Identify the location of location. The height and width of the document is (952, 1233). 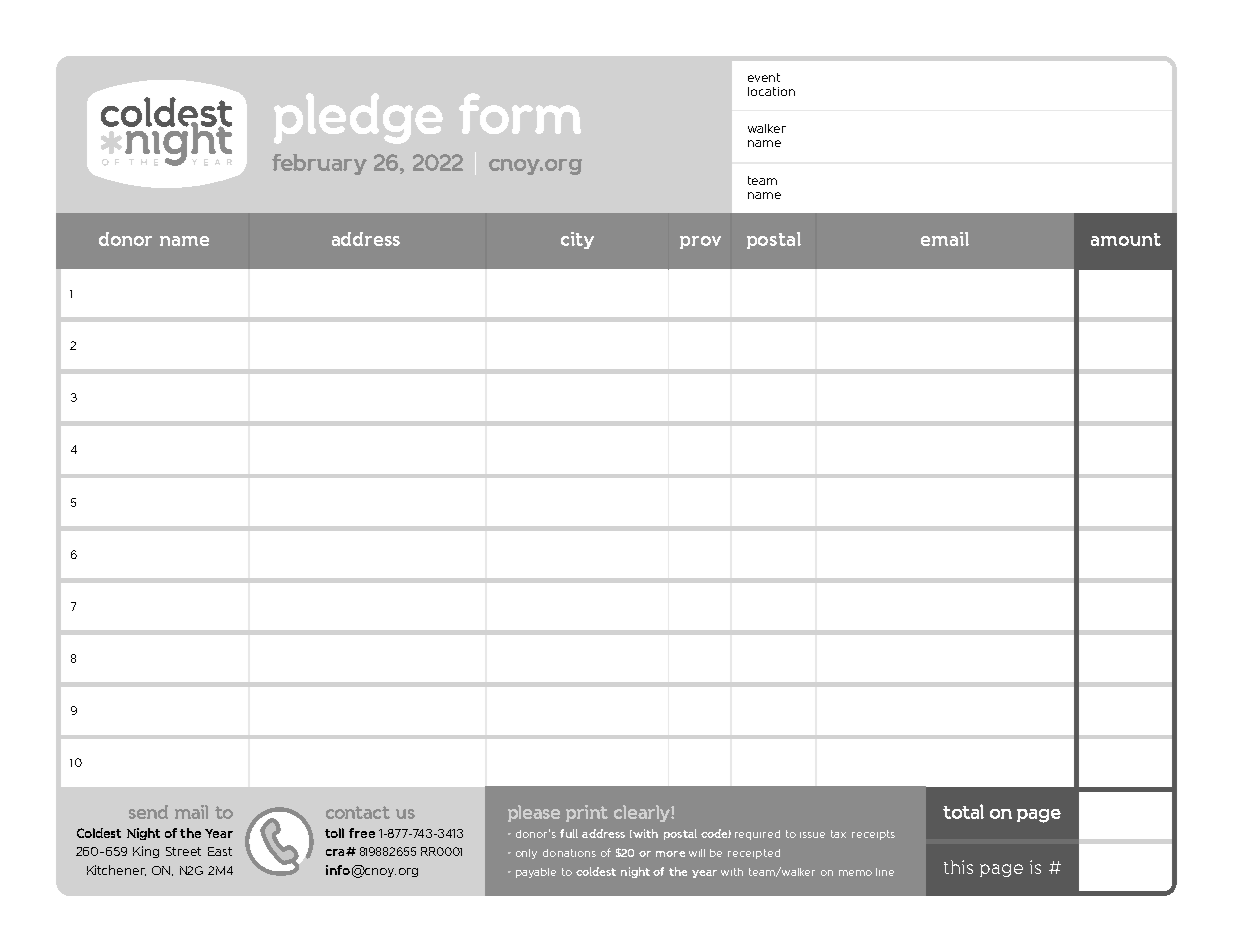
(771, 91).
